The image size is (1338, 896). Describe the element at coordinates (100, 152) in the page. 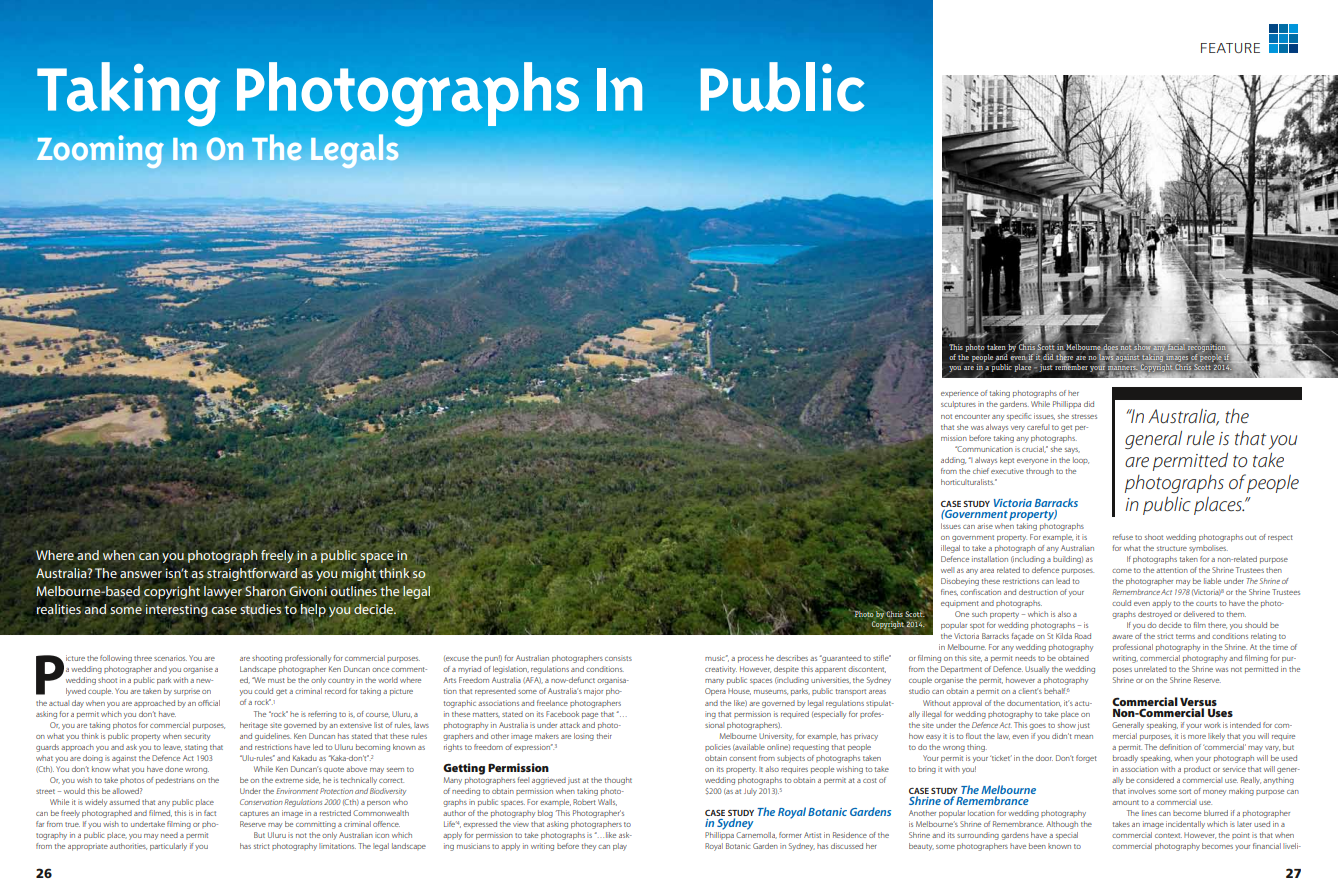

I see `Zooming` at that location.
